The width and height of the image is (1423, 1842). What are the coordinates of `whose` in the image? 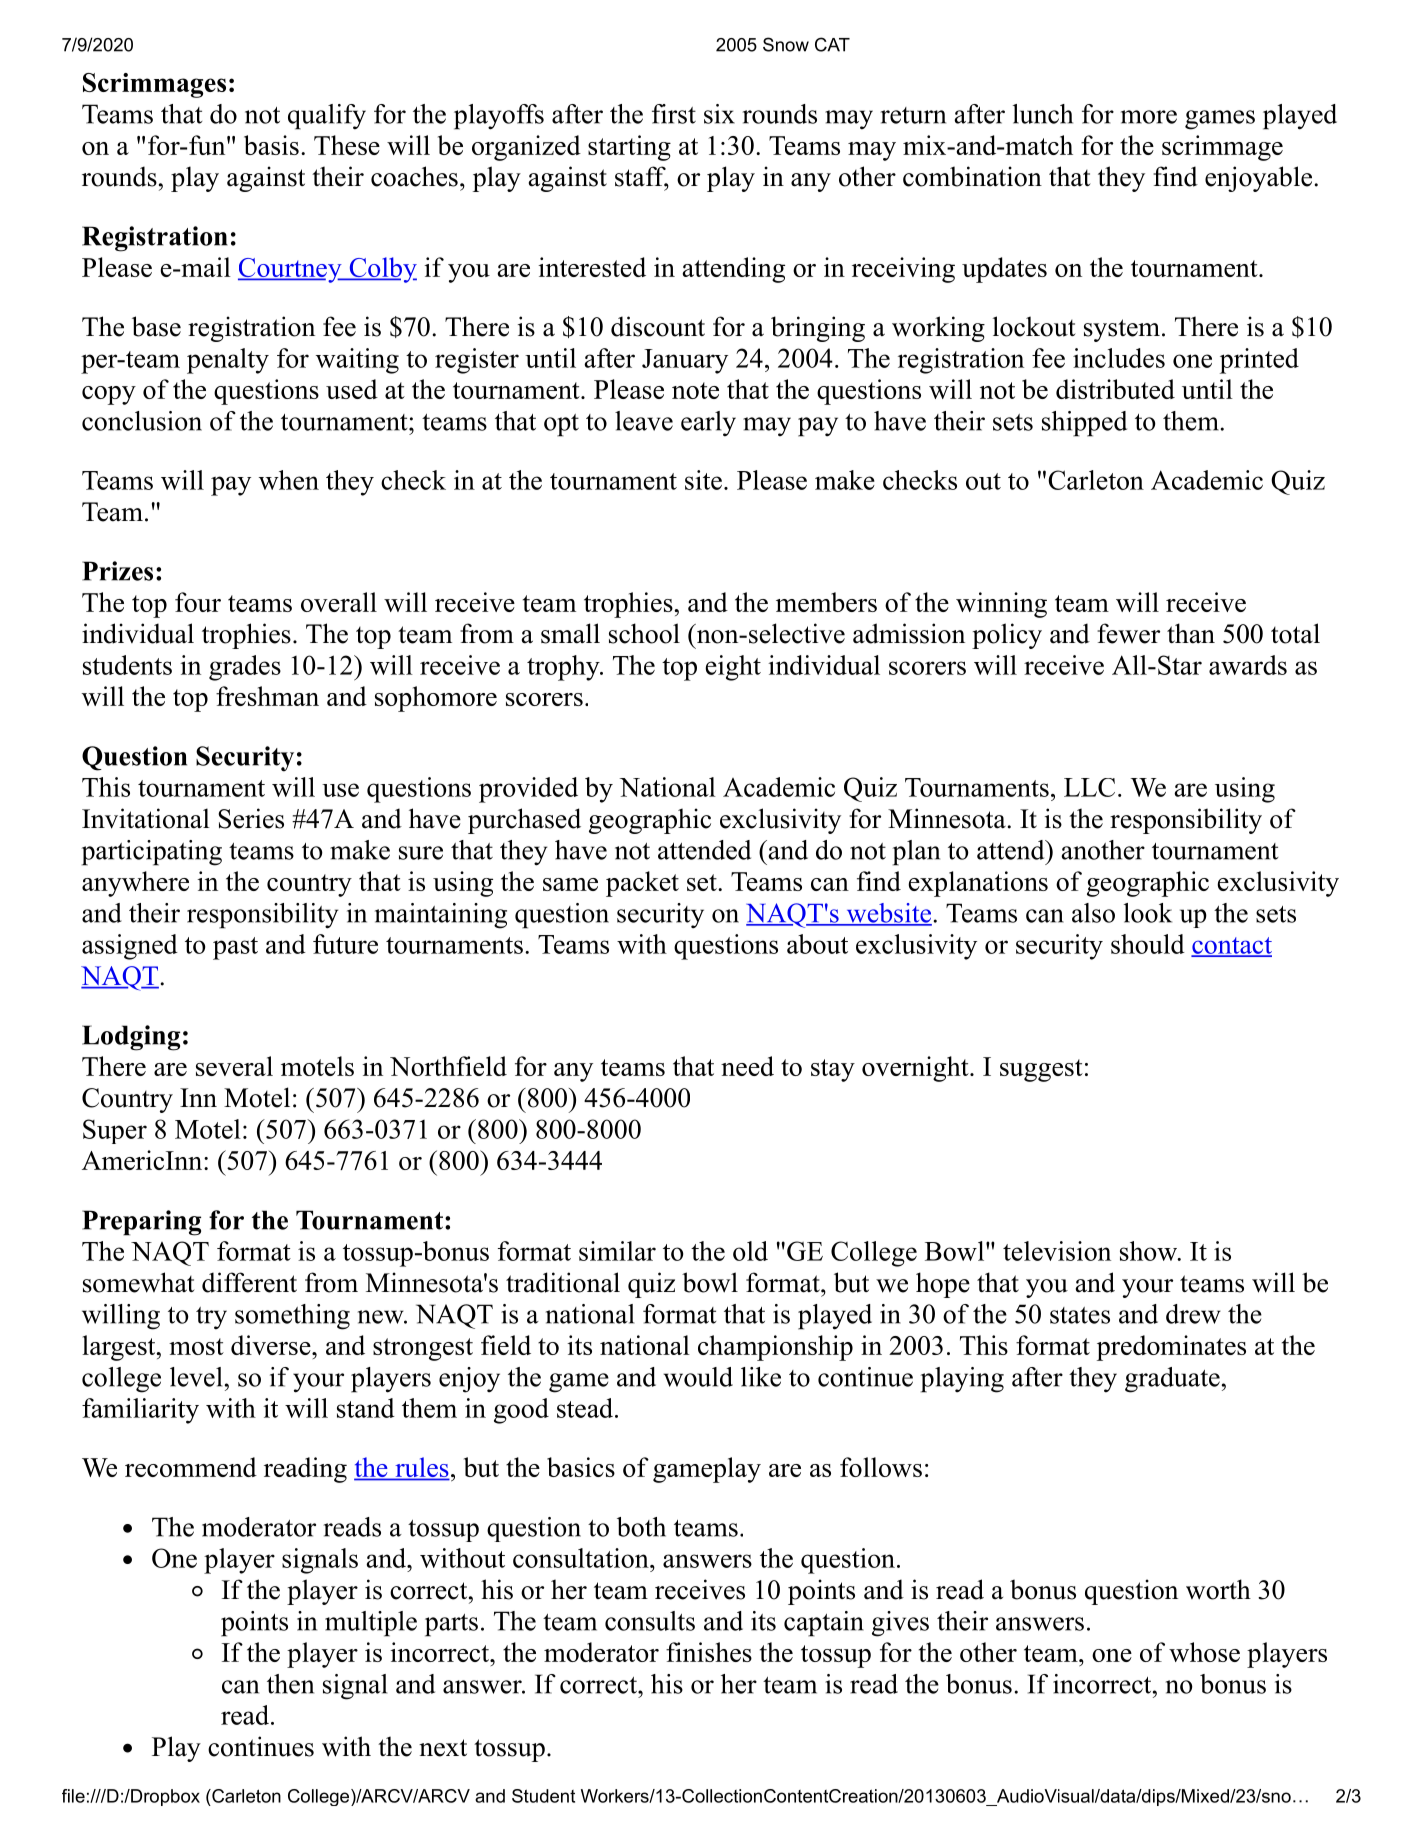 It's located at (1204, 1652).
